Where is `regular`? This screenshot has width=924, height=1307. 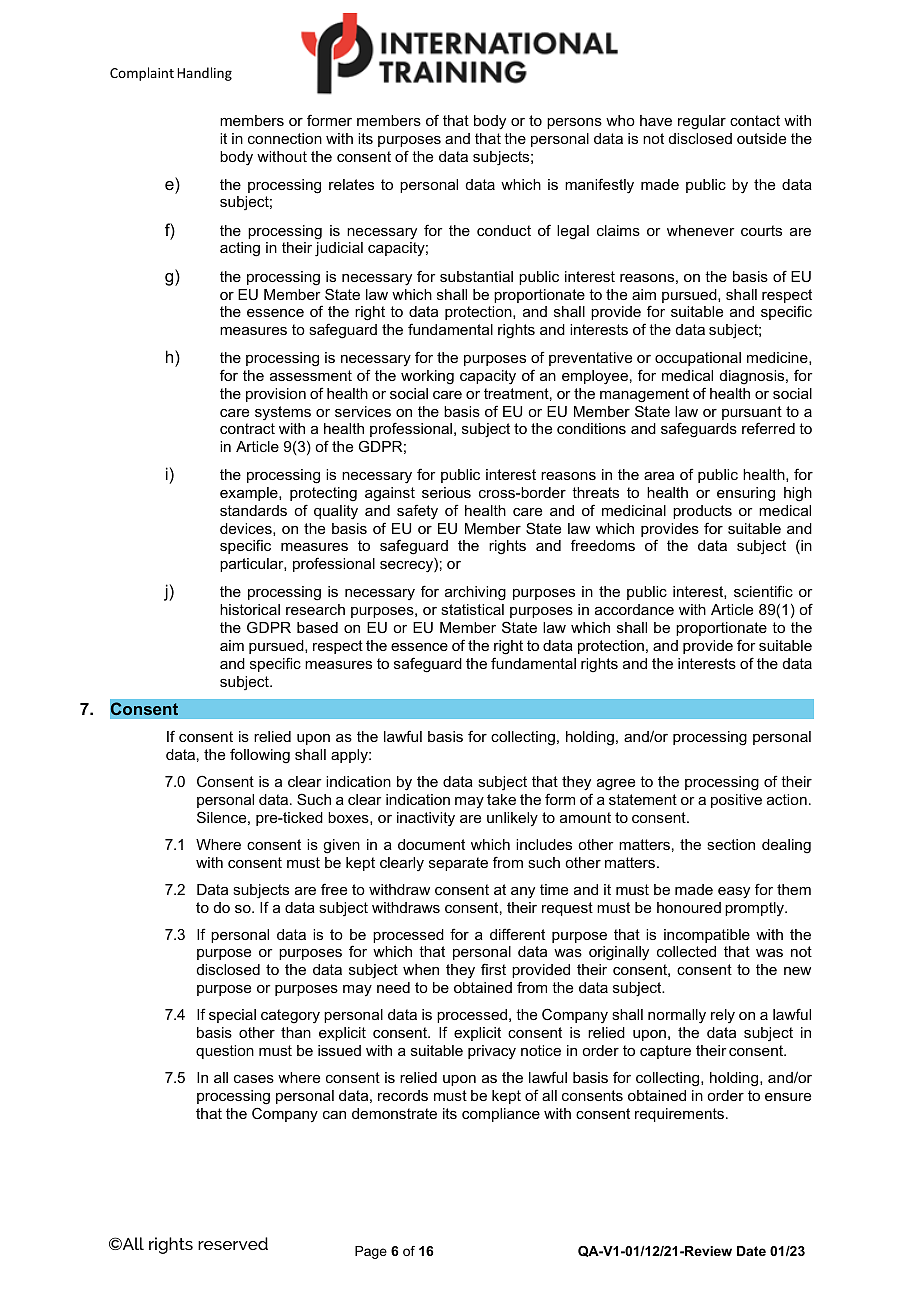
regular is located at coordinates (702, 122).
